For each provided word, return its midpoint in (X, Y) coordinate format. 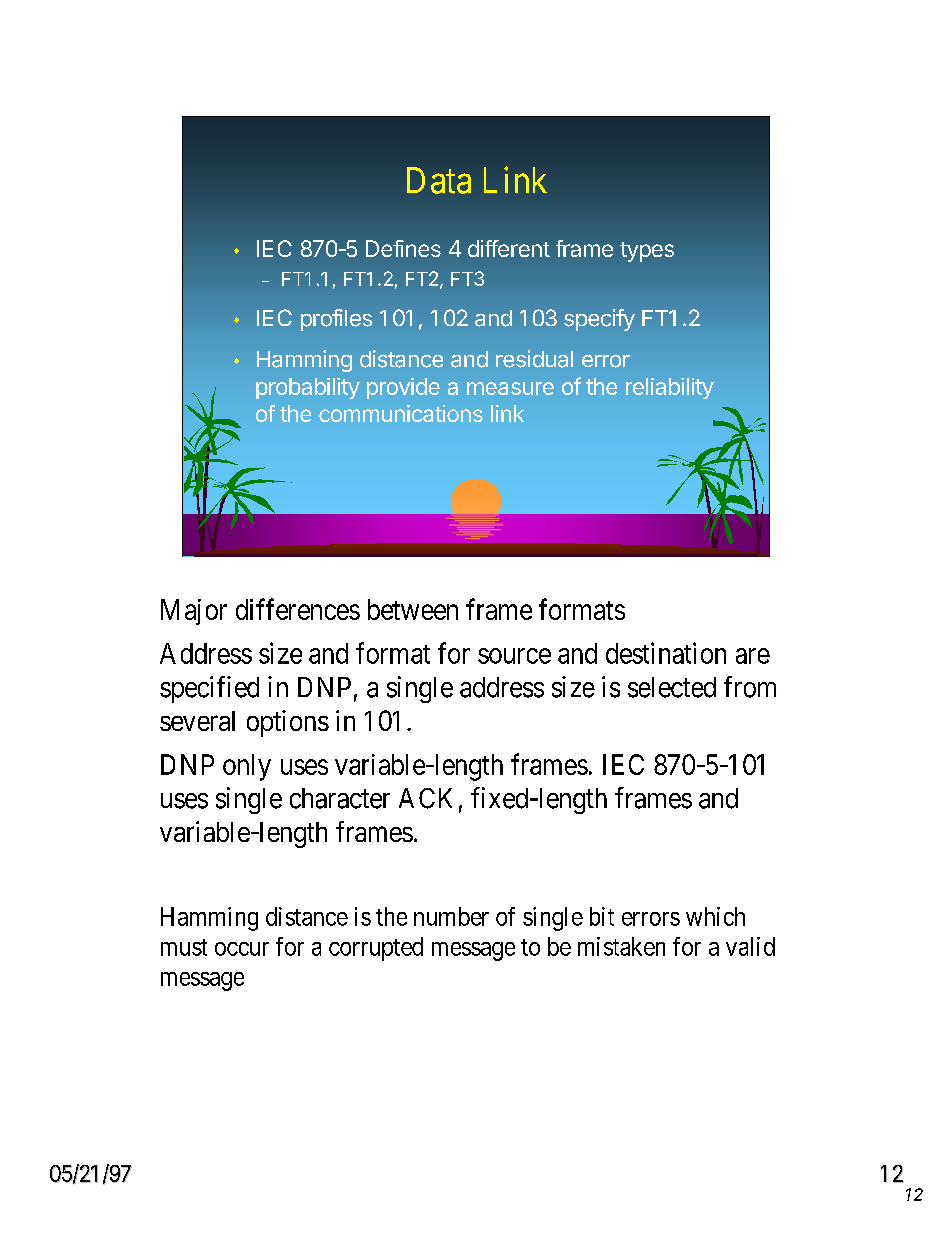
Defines (403, 248)
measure (510, 388)
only (247, 767)
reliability (670, 388)
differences (298, 609)
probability (308, 388)
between (413, 609)
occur (242, 949)
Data (439, 180)
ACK (425, 798)
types (647, 252)
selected (672, 687)
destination (666, 653)
